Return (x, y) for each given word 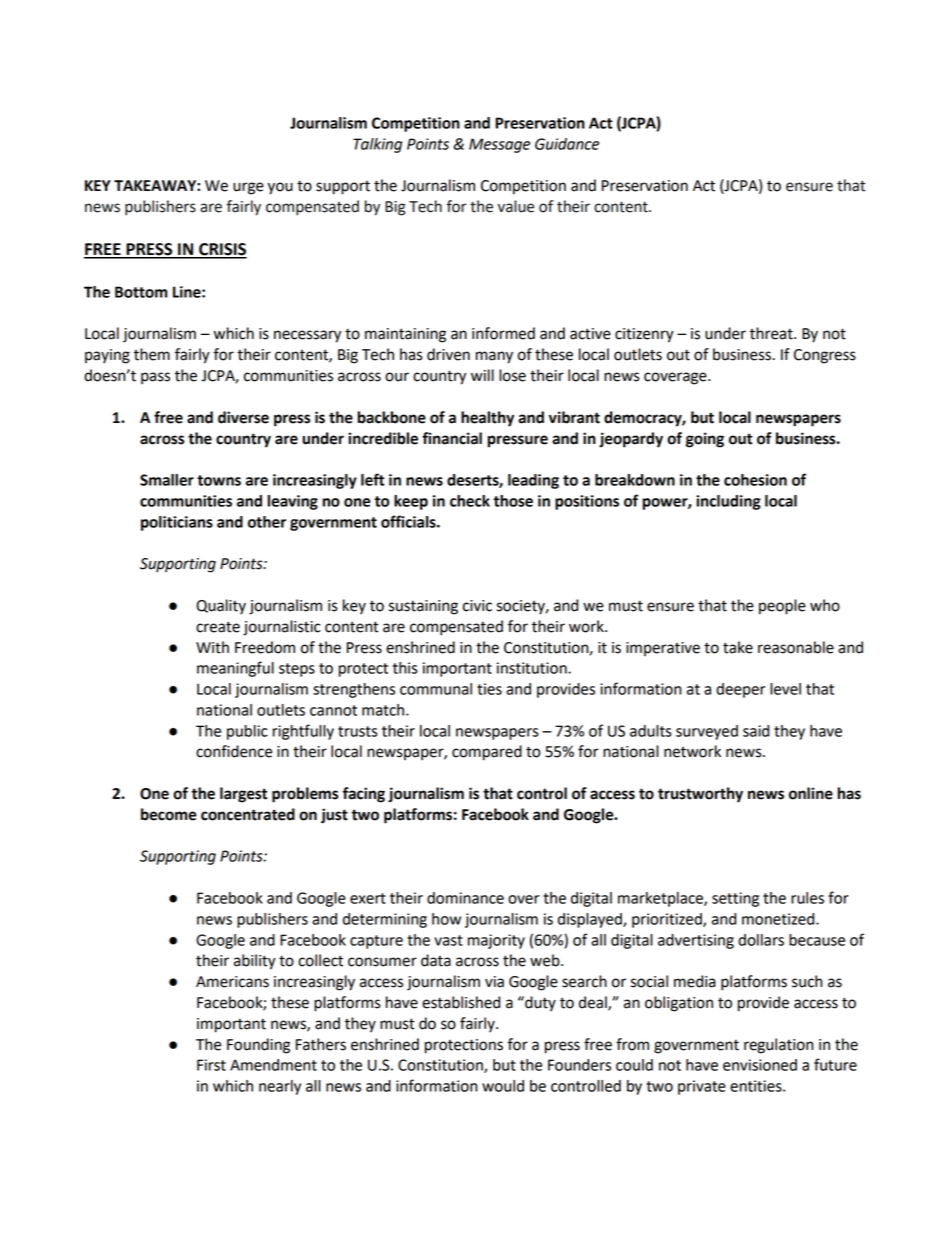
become (169, 814)
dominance (465, 898)
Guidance (567, 144)
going (705, 440)
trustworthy (700, 795)
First (211, 1065)
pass (155, 378)
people (782, 607)
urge (248, 188)
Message (499, 145)
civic (477, 606)
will (482, 375)
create (218, 627)
